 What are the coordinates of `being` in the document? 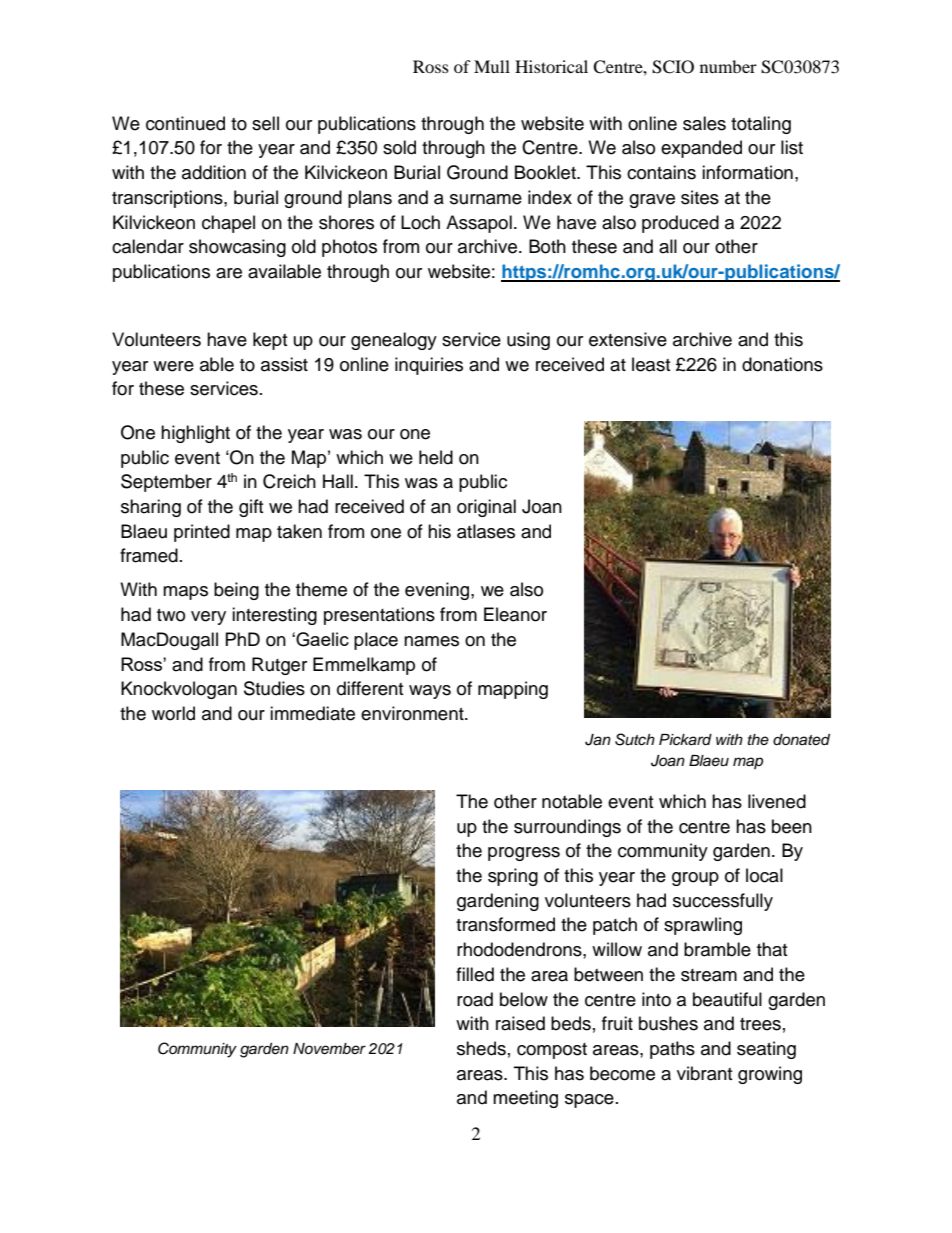 It's located at (236, 591).
